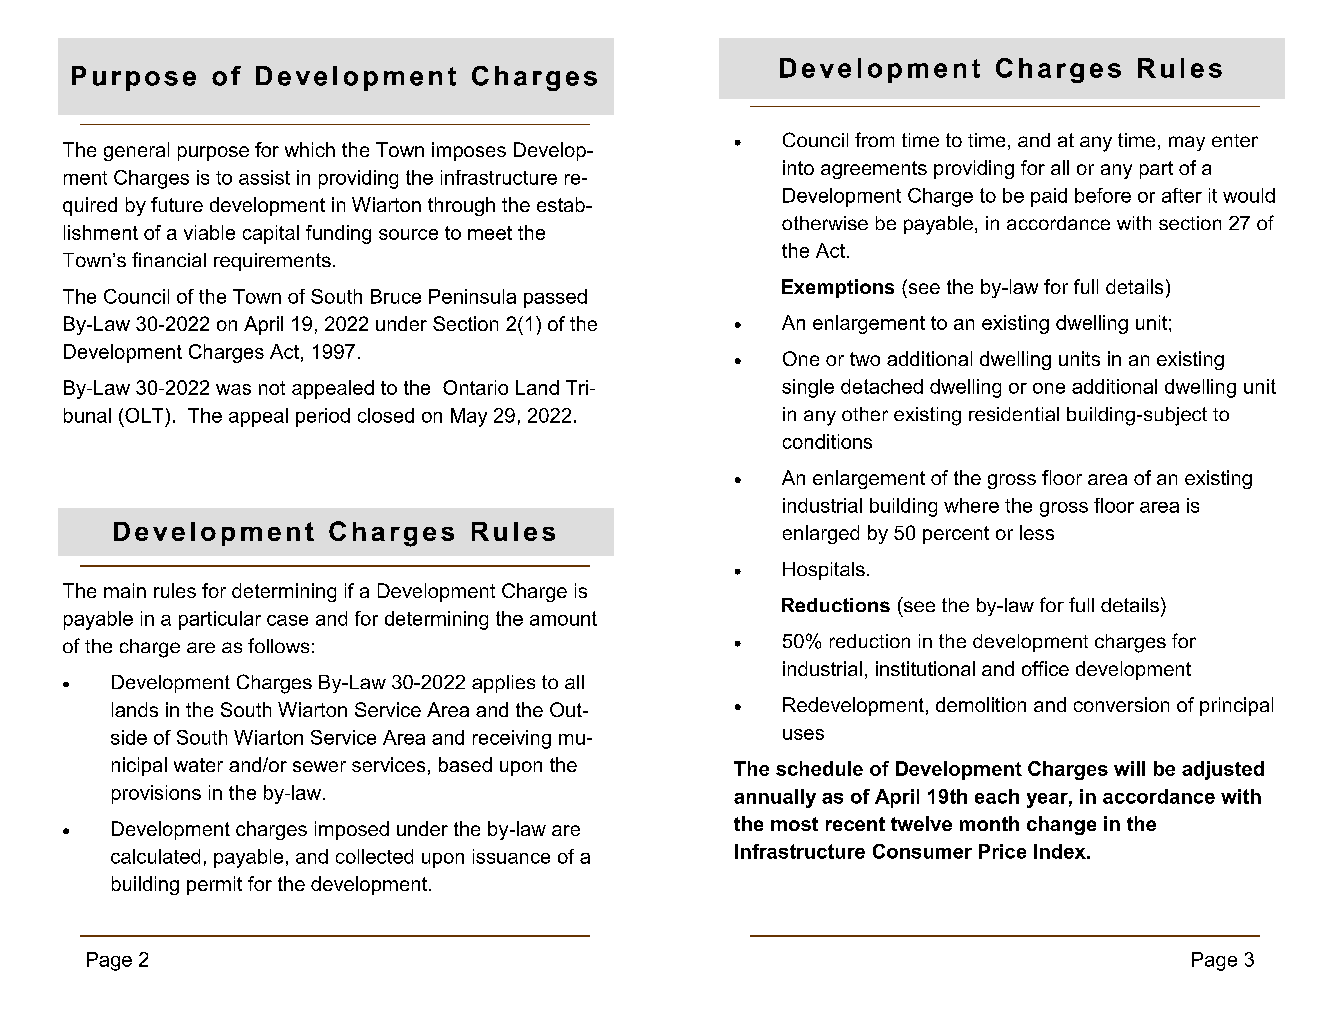  What do you see at coordinates (794, 824) in the image?
I see `most` at bounding box center [794, 824].
